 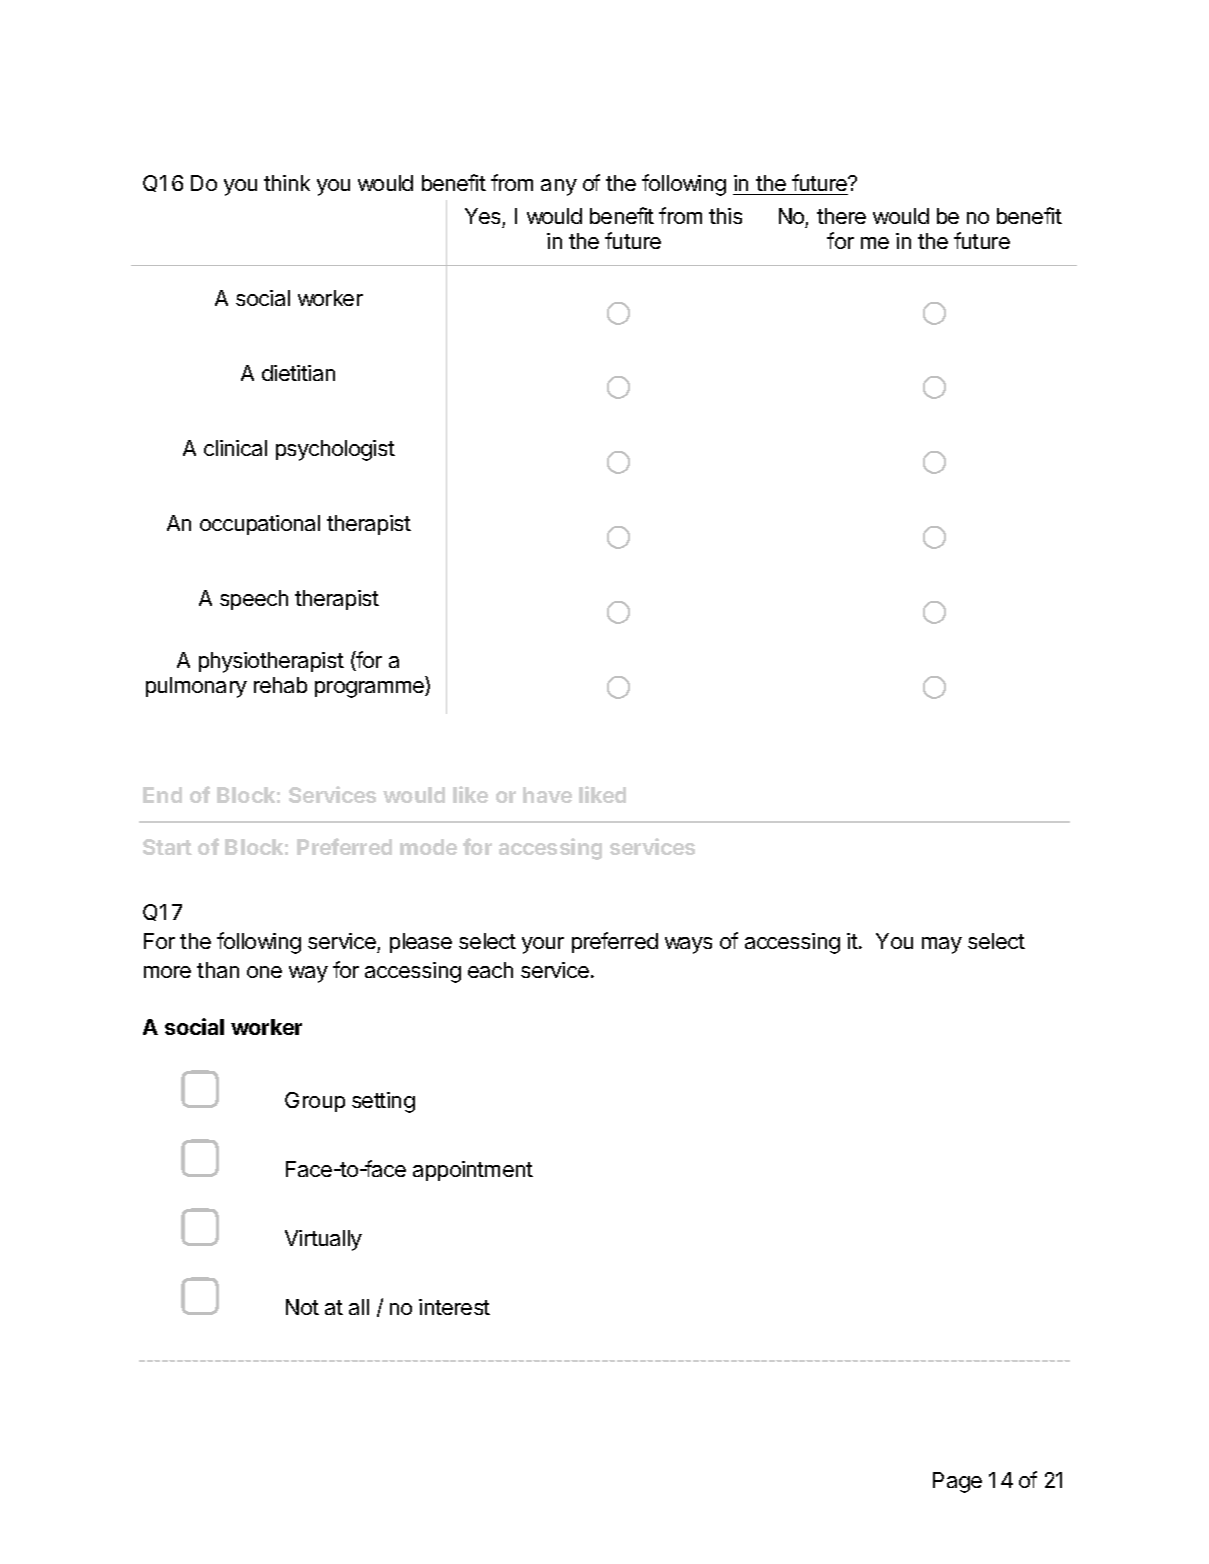 I want to click on there, so click(x=841, y=216).
